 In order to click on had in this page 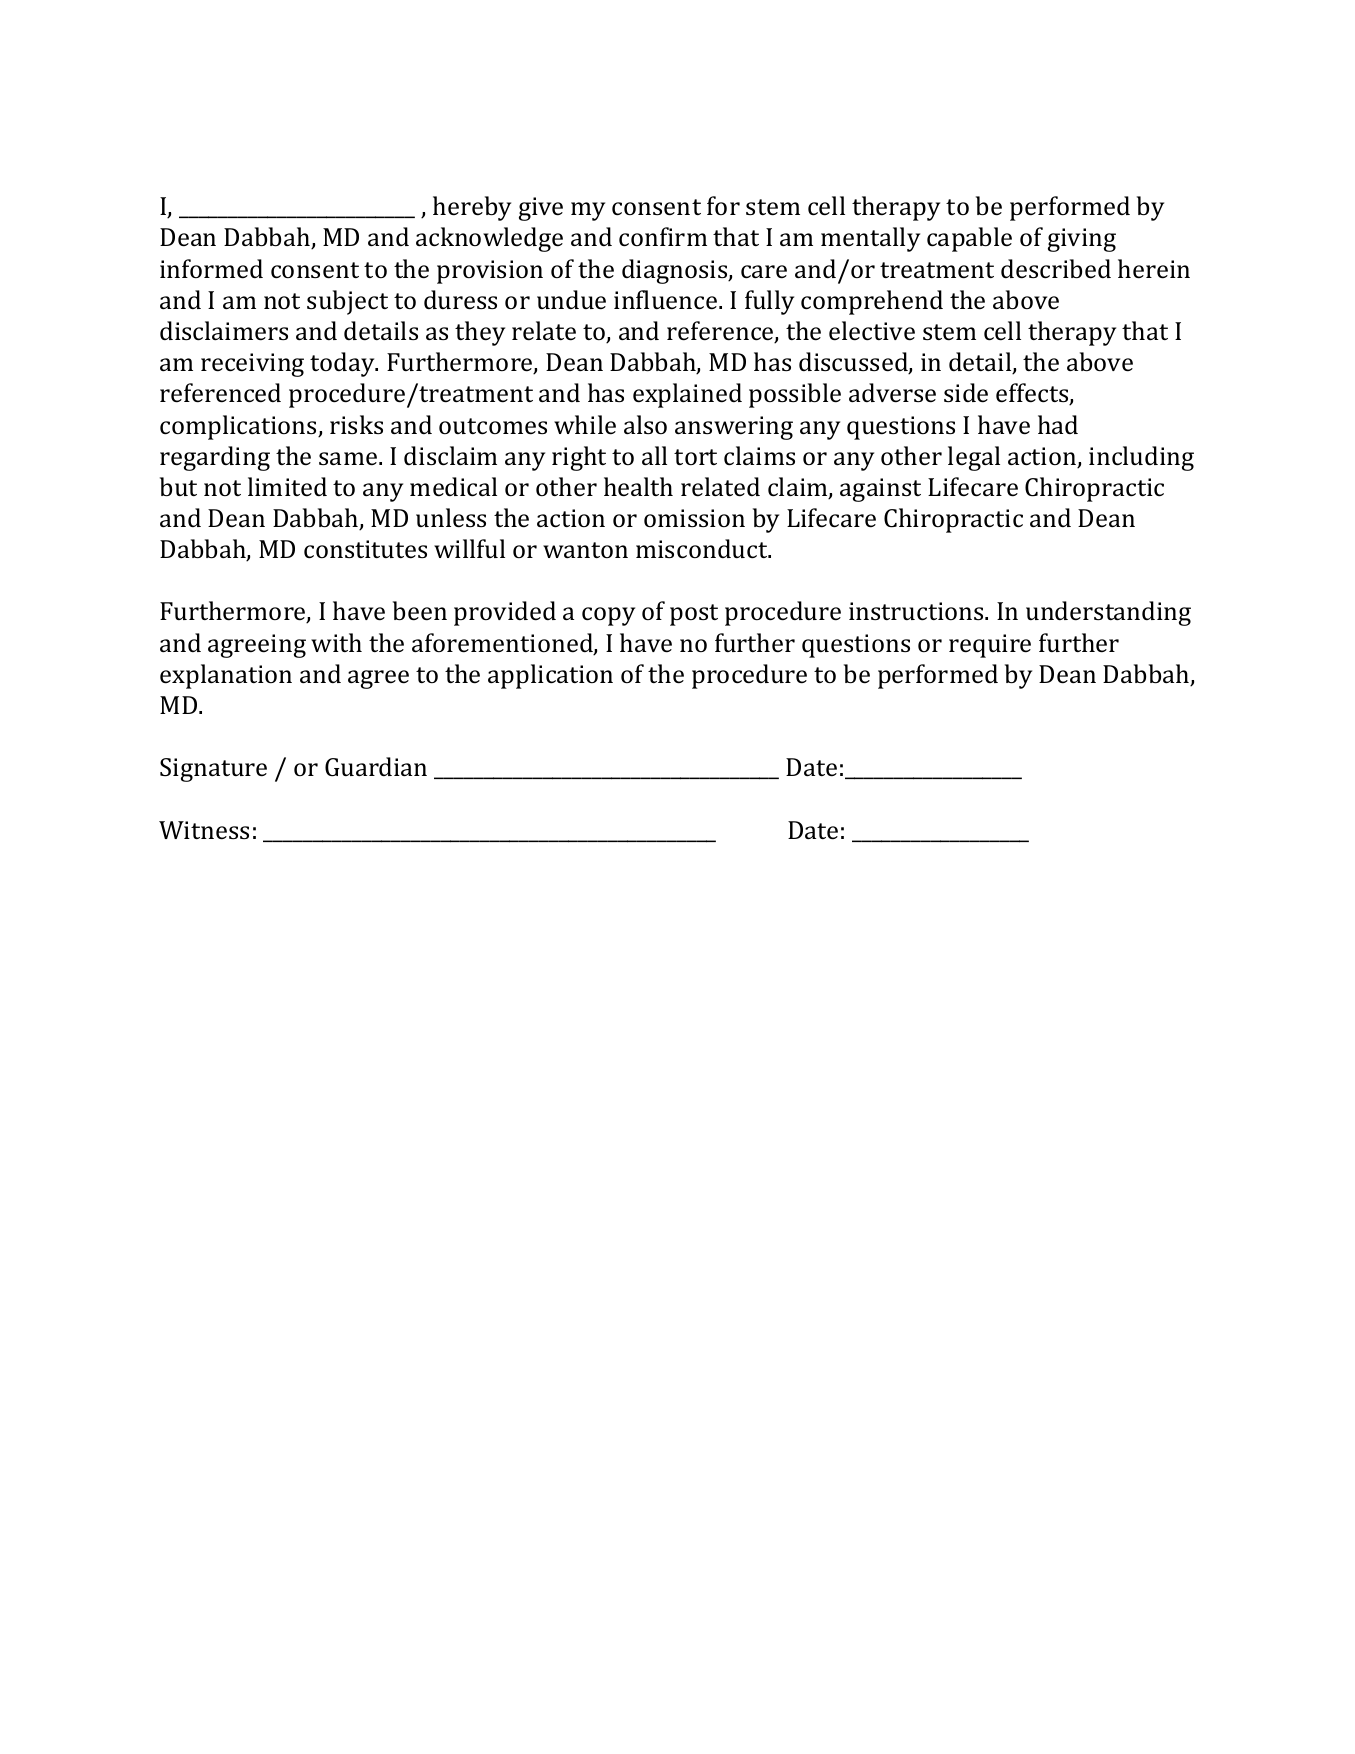, I will do `click(1058, 424)`.
